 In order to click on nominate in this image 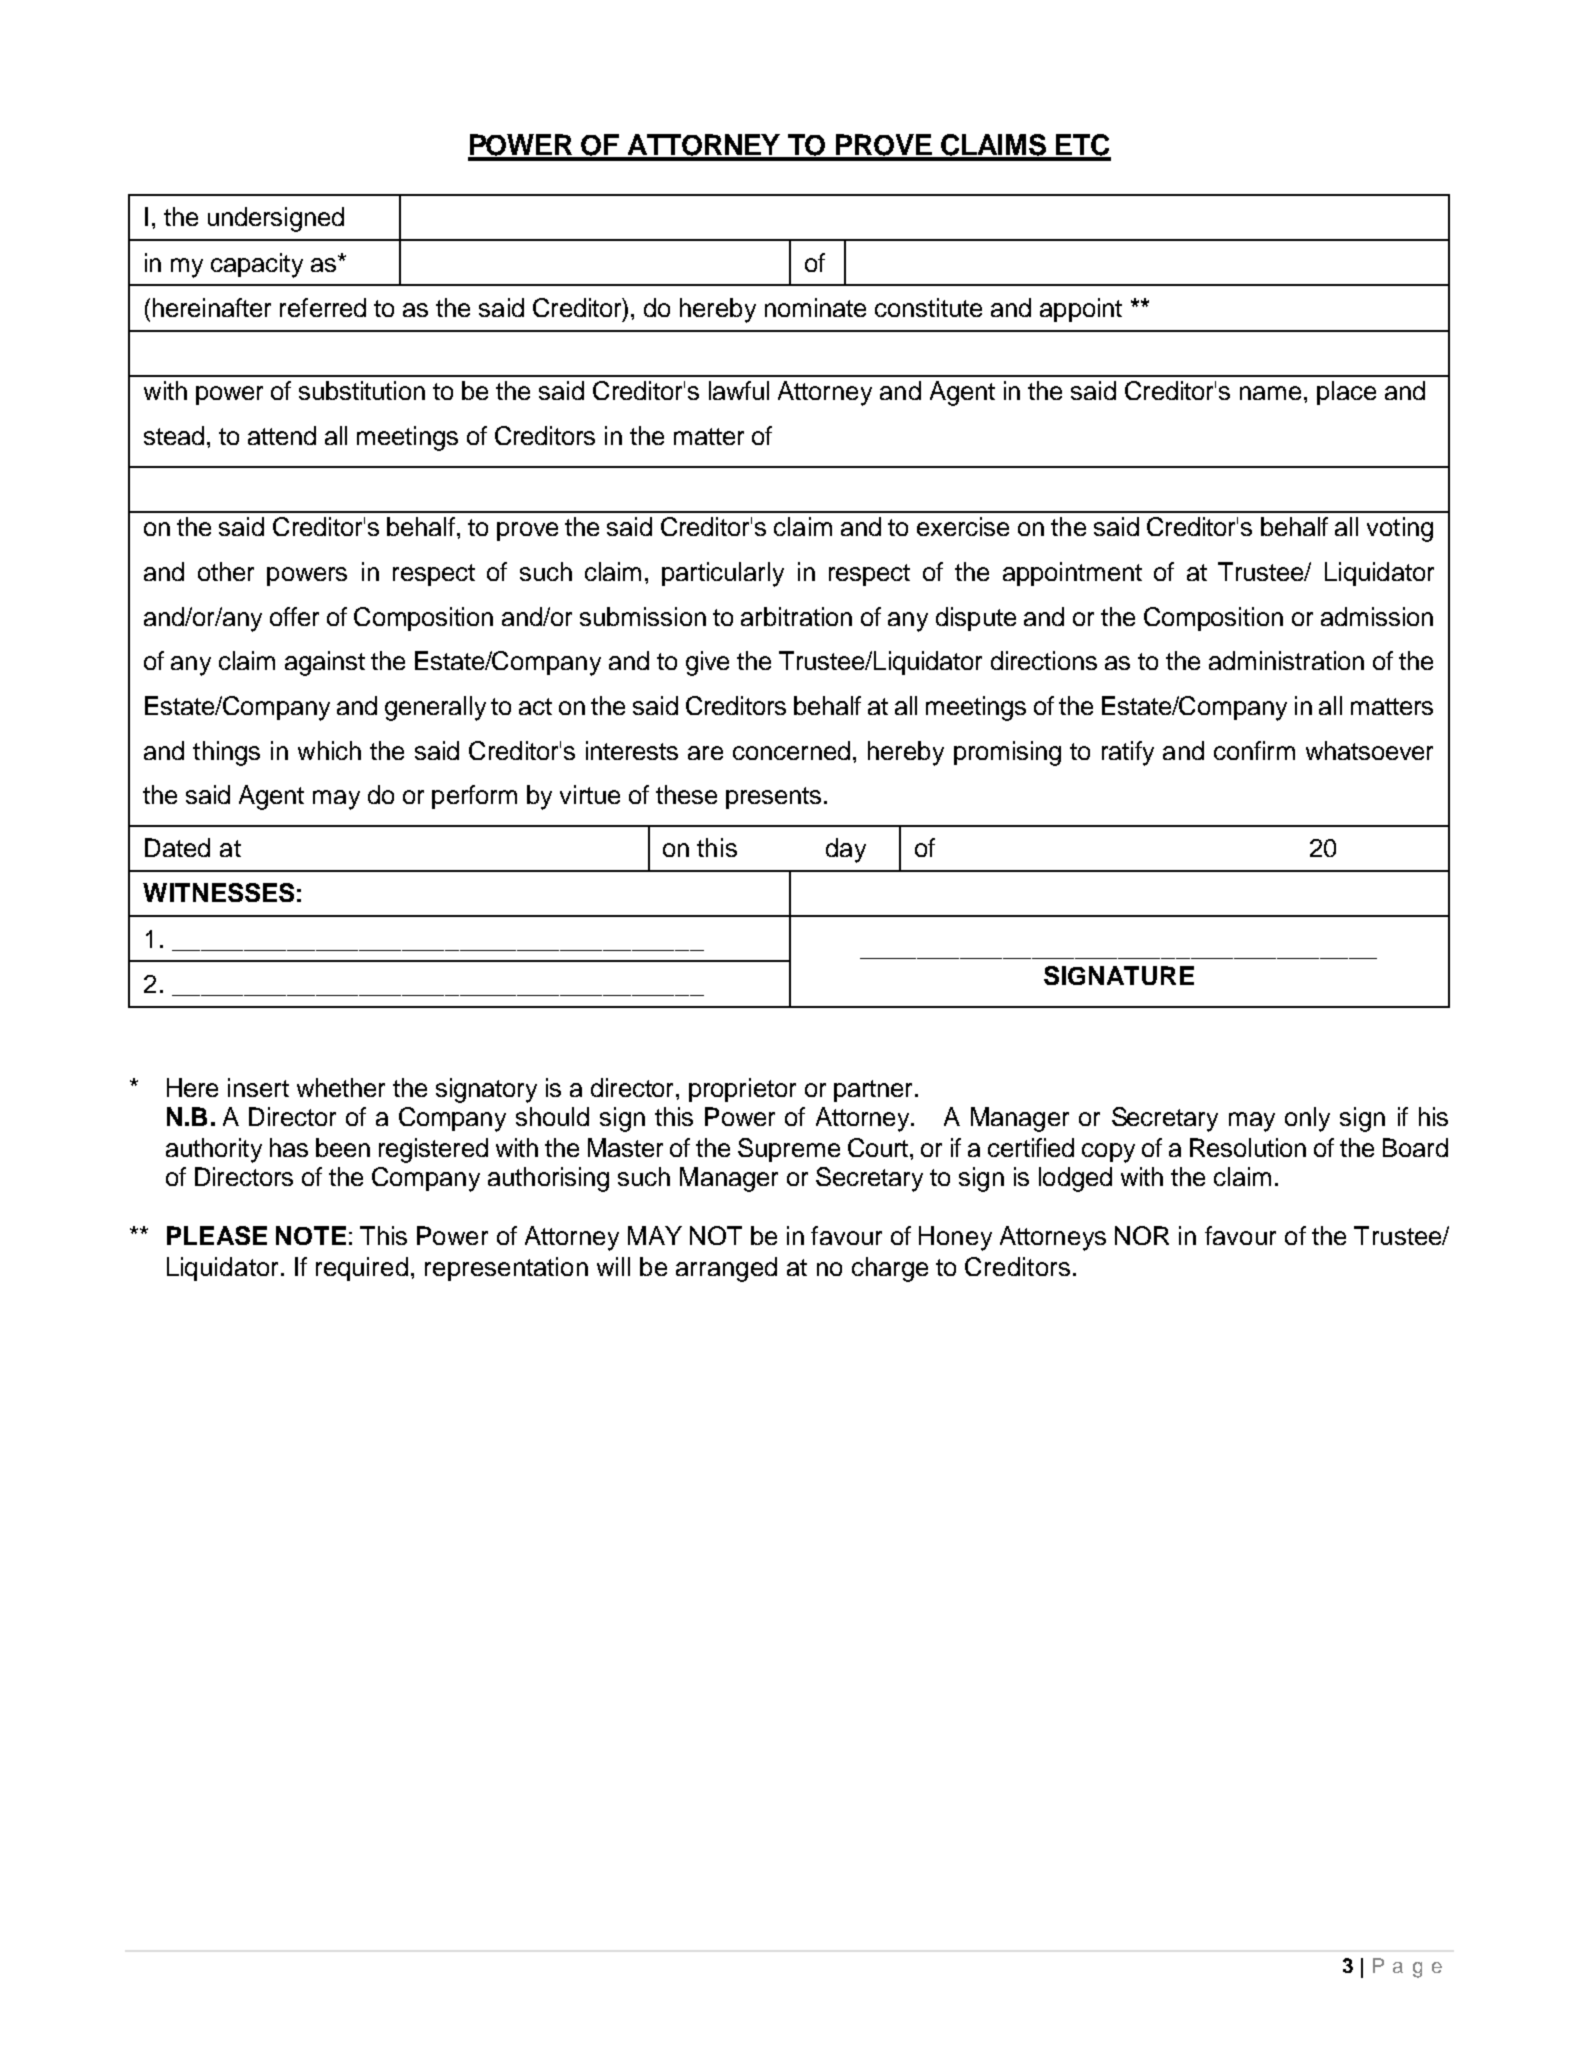, I will do `click(815, 307)`.
